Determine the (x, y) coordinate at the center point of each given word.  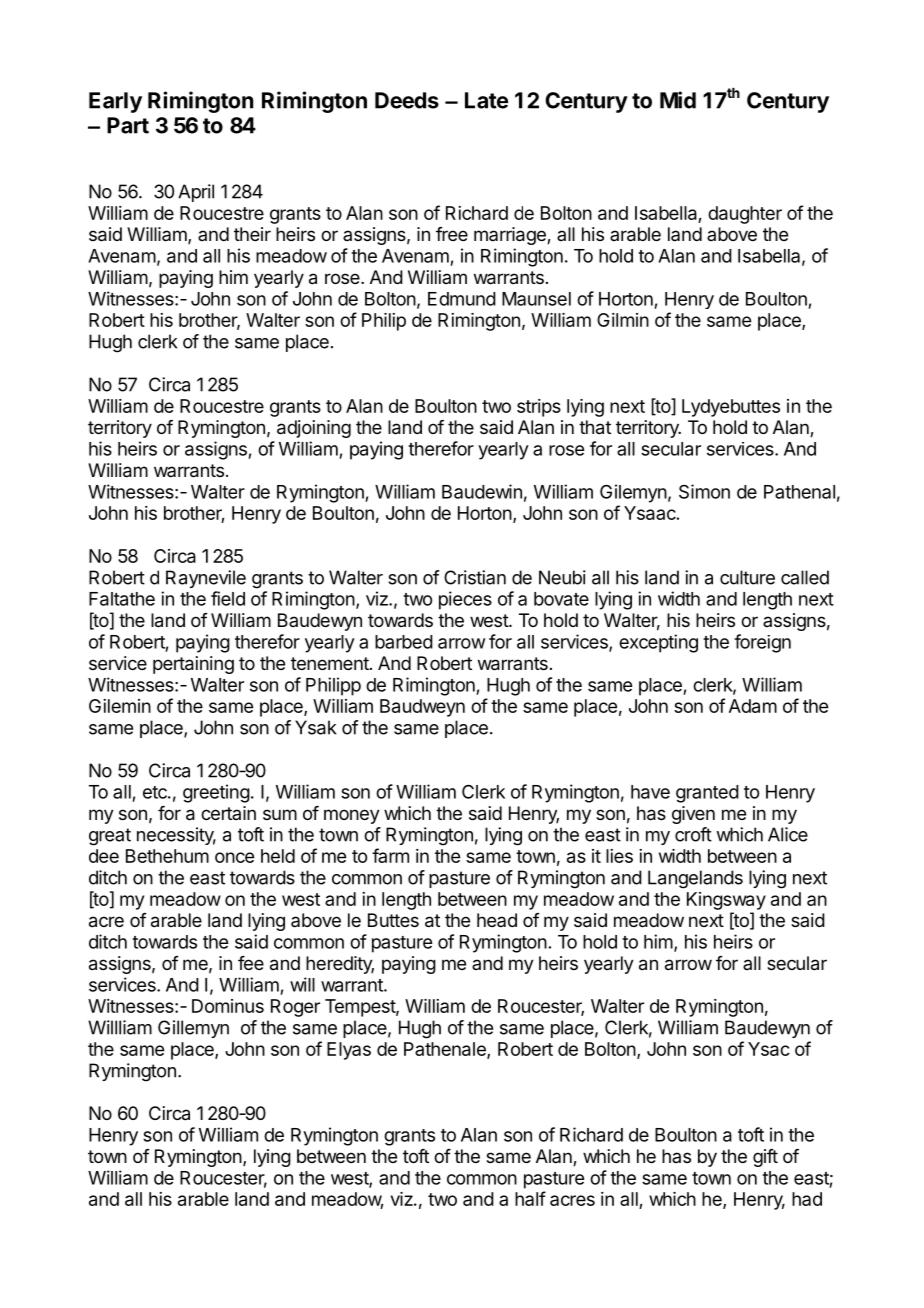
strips (539, 408)
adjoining (314, 429)
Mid (678, 100)
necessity (176, 836)
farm (390, 855)
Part (128, 125)
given (693, 815)
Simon (704, 491)
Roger (295, 1008)
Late (486, 100)
